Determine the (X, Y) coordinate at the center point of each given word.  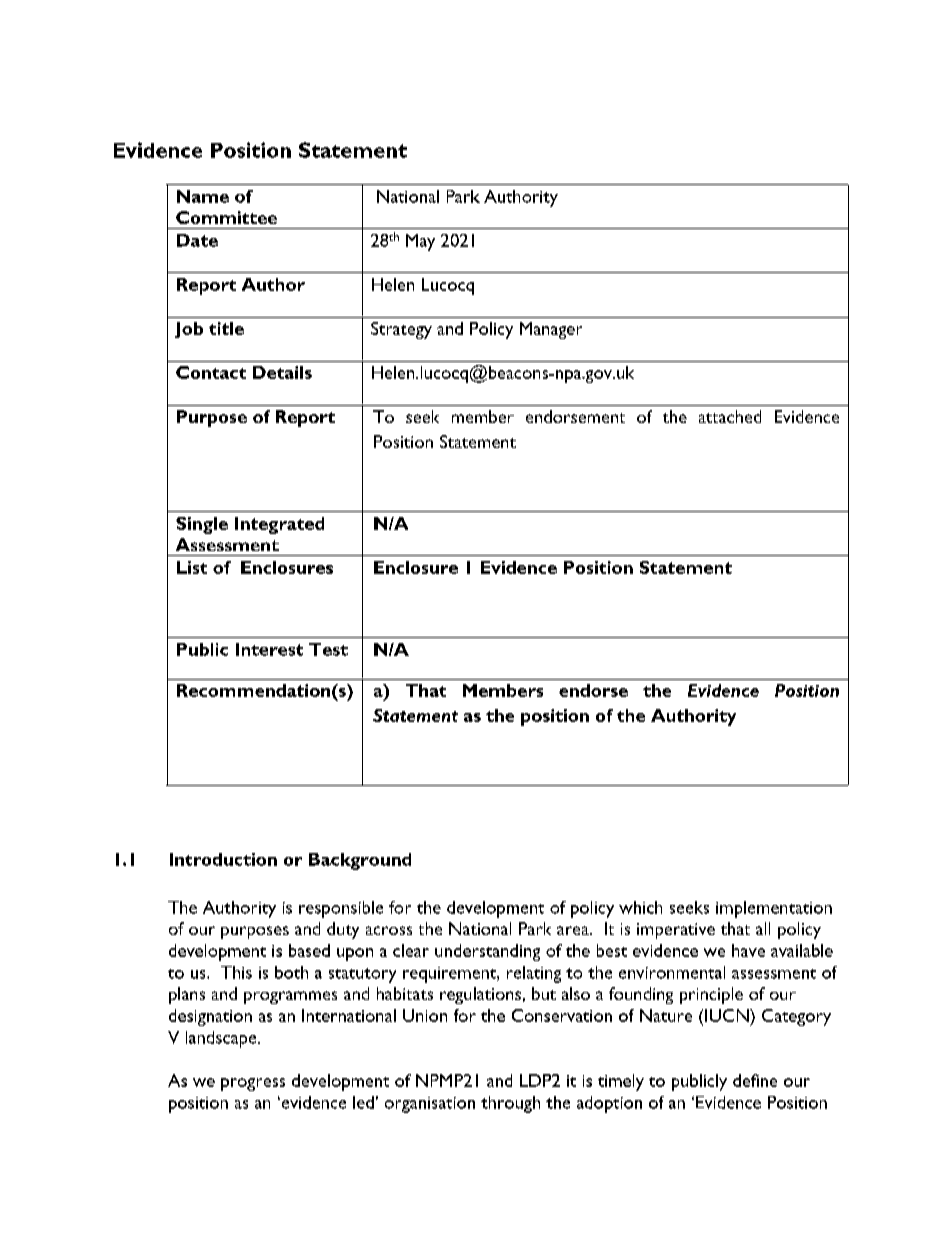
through (510, 1104)
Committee (226, 217)
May (420, 242)
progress (253, 1084)
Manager (551, 330)
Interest (269, 649)
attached (730, 416)
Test (328, 649)
